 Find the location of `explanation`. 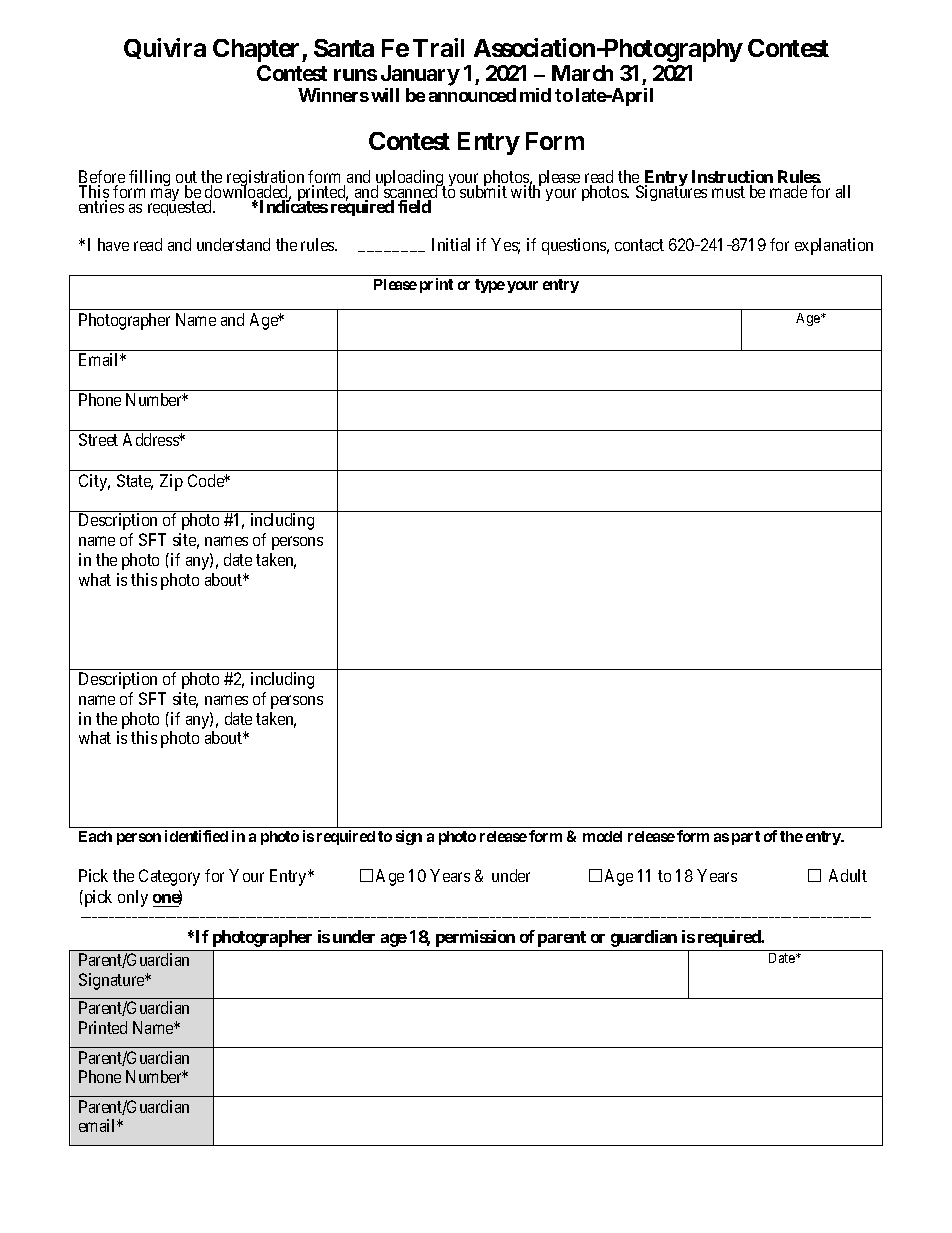

explanation is located at coordinates (834, 246).
